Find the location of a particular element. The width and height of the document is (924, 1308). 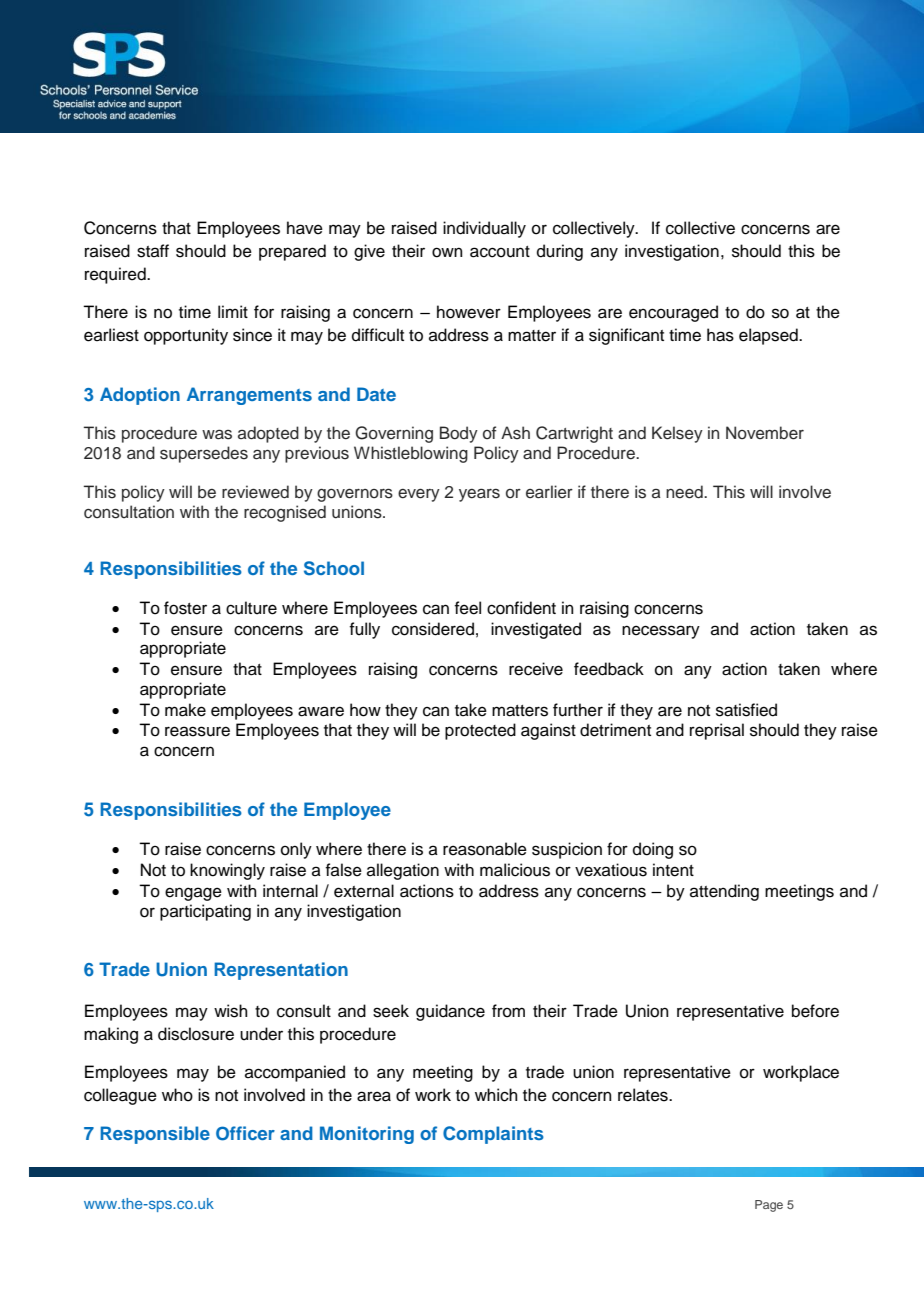

own is located at coordinates (447, 252).
